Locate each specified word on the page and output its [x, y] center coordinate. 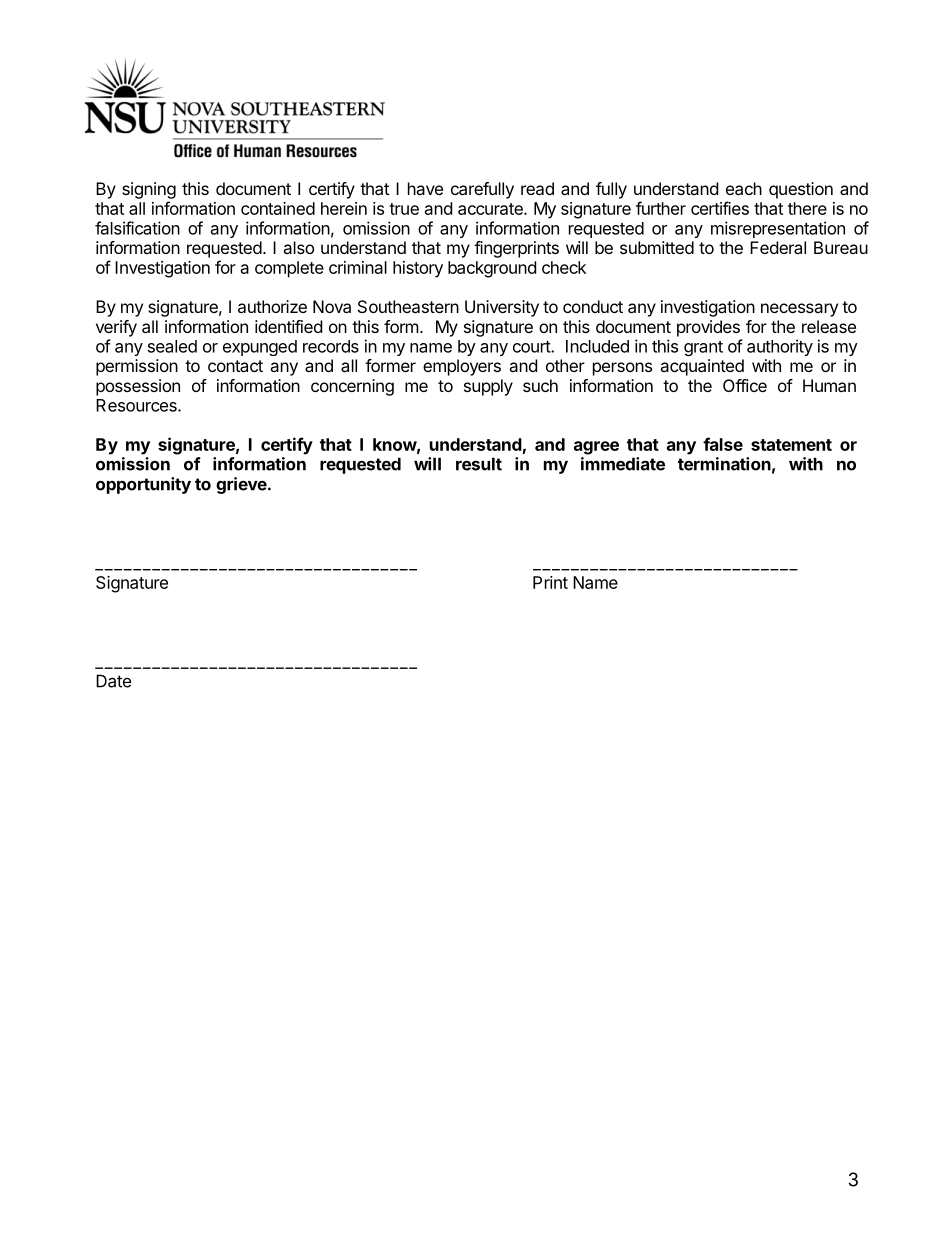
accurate [491, 209]
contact [235, 366]
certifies [720, 208]
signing [149, 190]
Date [113, 681]
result [479, 464]
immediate [623, 464]
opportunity [143, 485]
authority [780, 347]
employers [462, 367]
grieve [241, 485]
